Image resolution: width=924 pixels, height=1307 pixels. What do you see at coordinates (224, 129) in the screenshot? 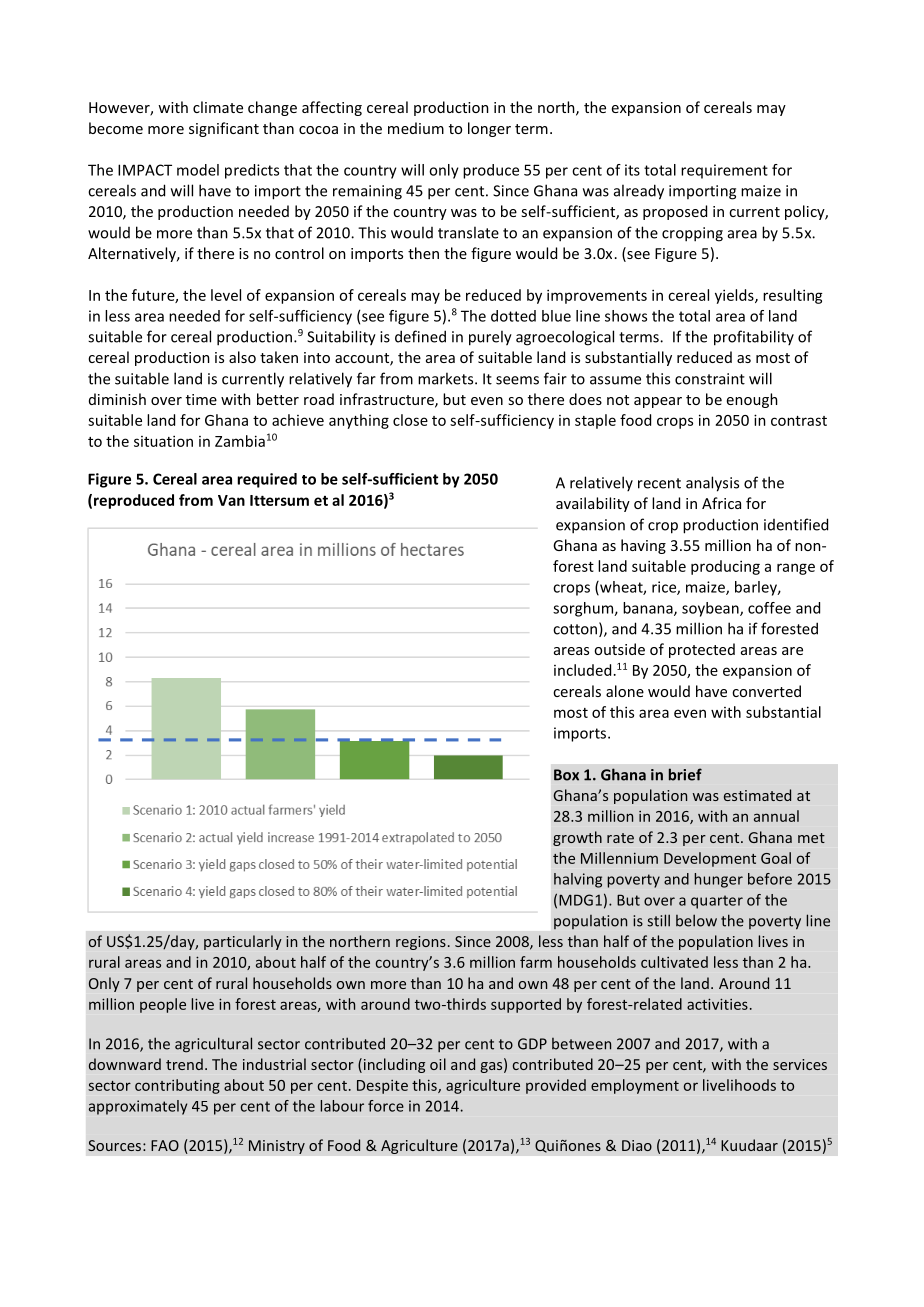
I see `significant` at bounding box center [224, 129].
